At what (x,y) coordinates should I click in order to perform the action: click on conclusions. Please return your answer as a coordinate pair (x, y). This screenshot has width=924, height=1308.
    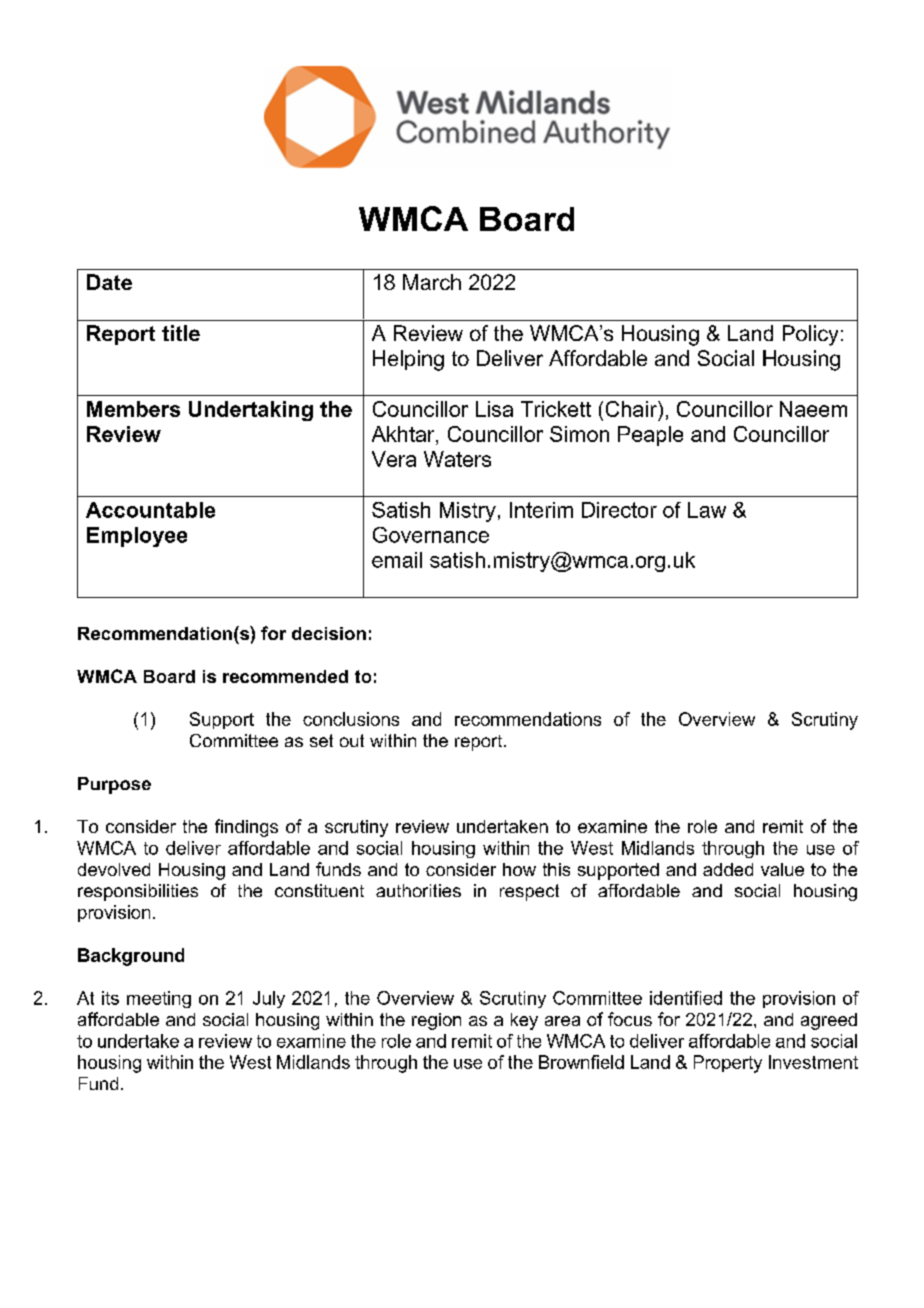
    Looking at the image, I should click on (351, 719).
